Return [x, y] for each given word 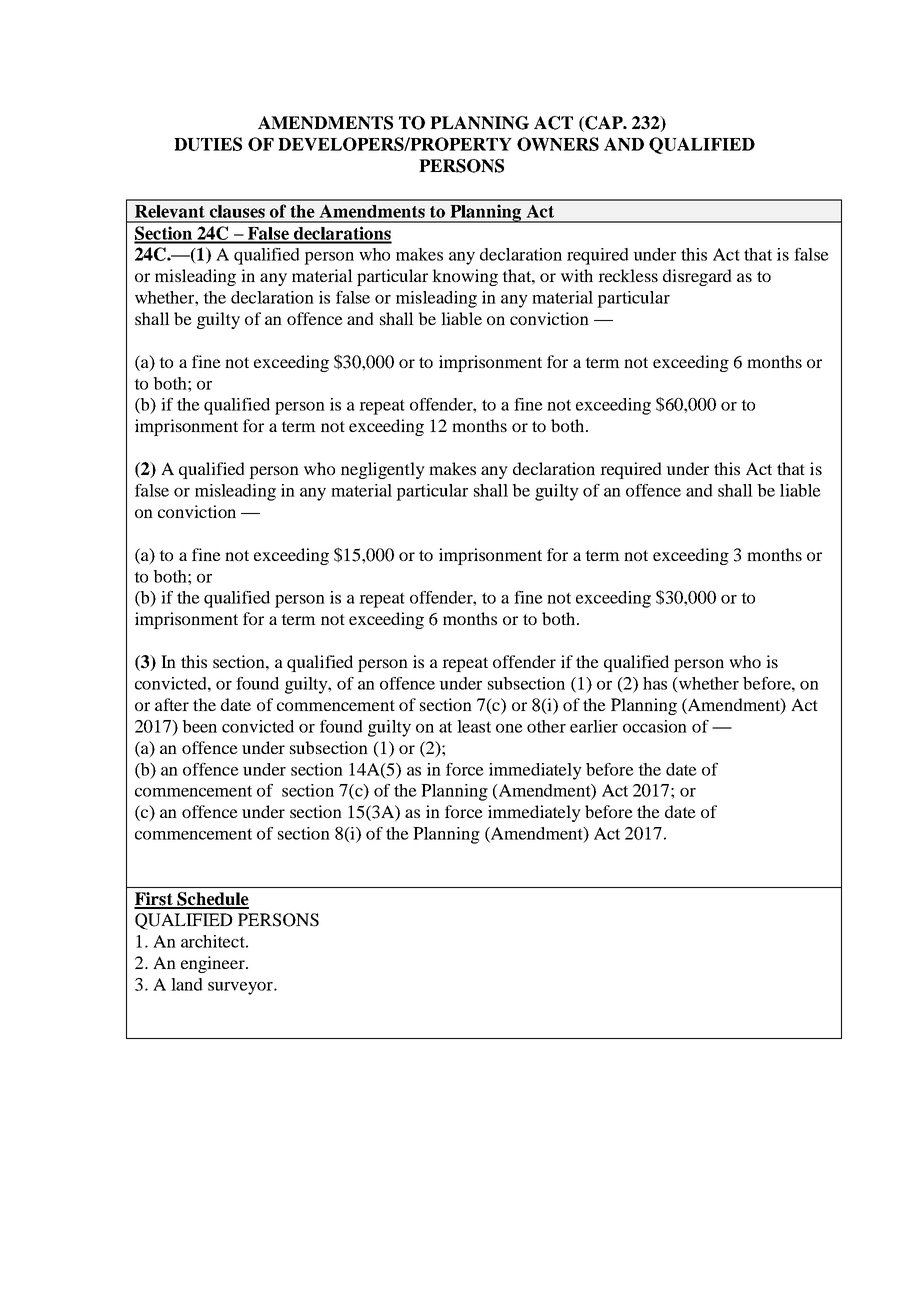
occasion [655, 726]
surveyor [241, 988]
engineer [214, 964]
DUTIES [208, 144]
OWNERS [558, 144]
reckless [628, 275]
